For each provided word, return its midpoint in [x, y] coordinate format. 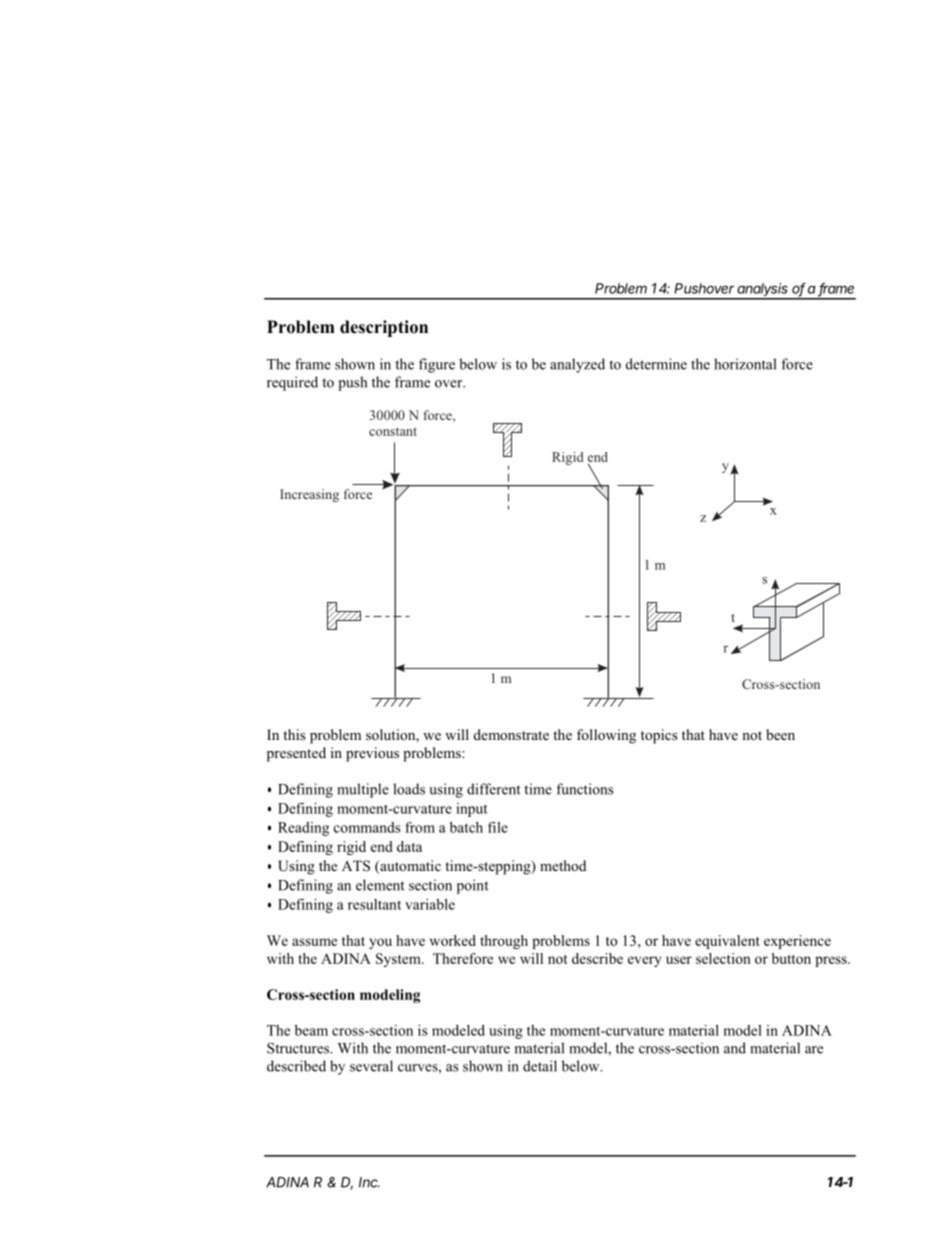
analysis [763, 291]
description [384, 328]
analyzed [577, 365]
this [294, 734]
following [606, 736]
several [371, 1066]
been [780, 734]
